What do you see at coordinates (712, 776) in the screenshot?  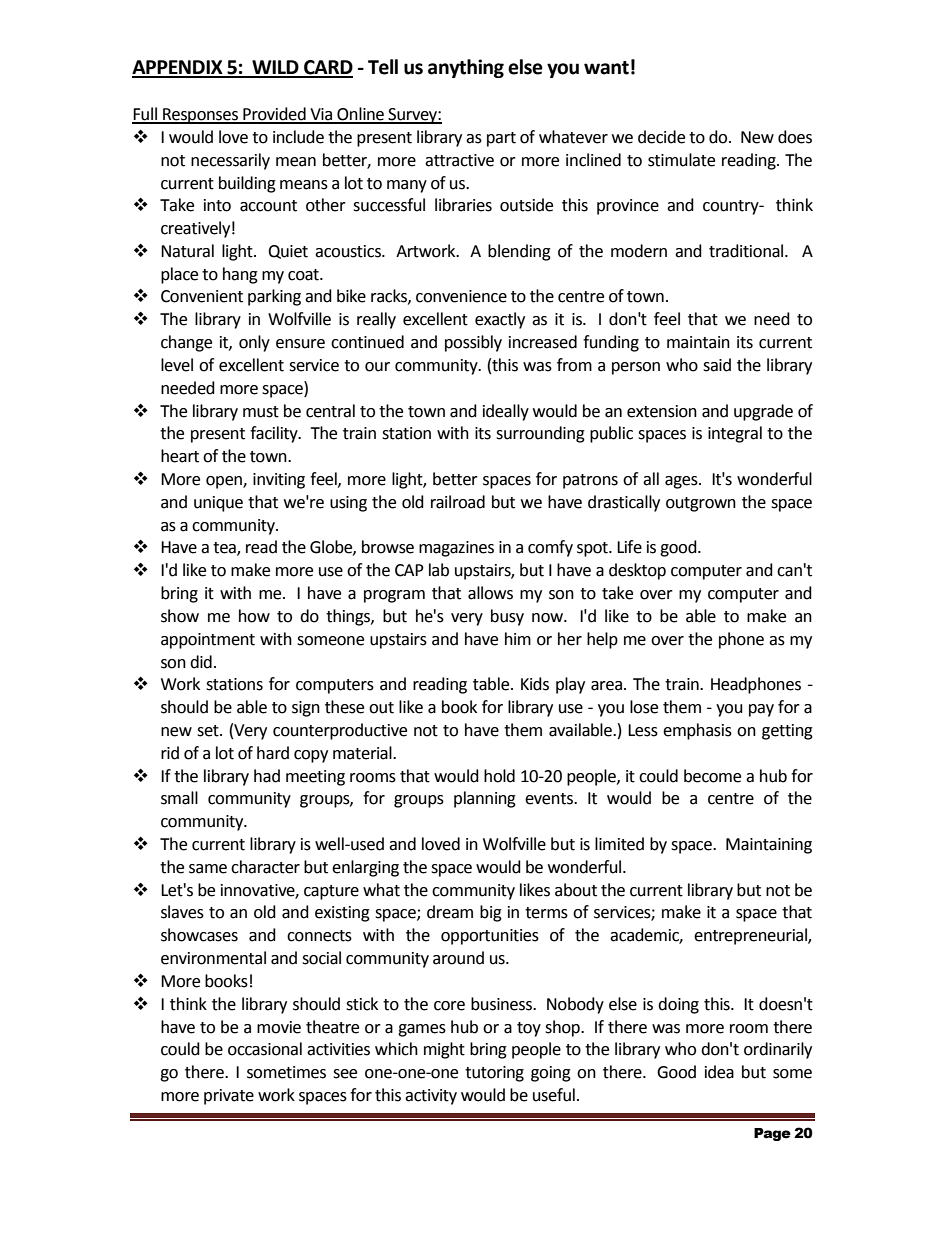 I see `become` at bounding box center [712, 776].
